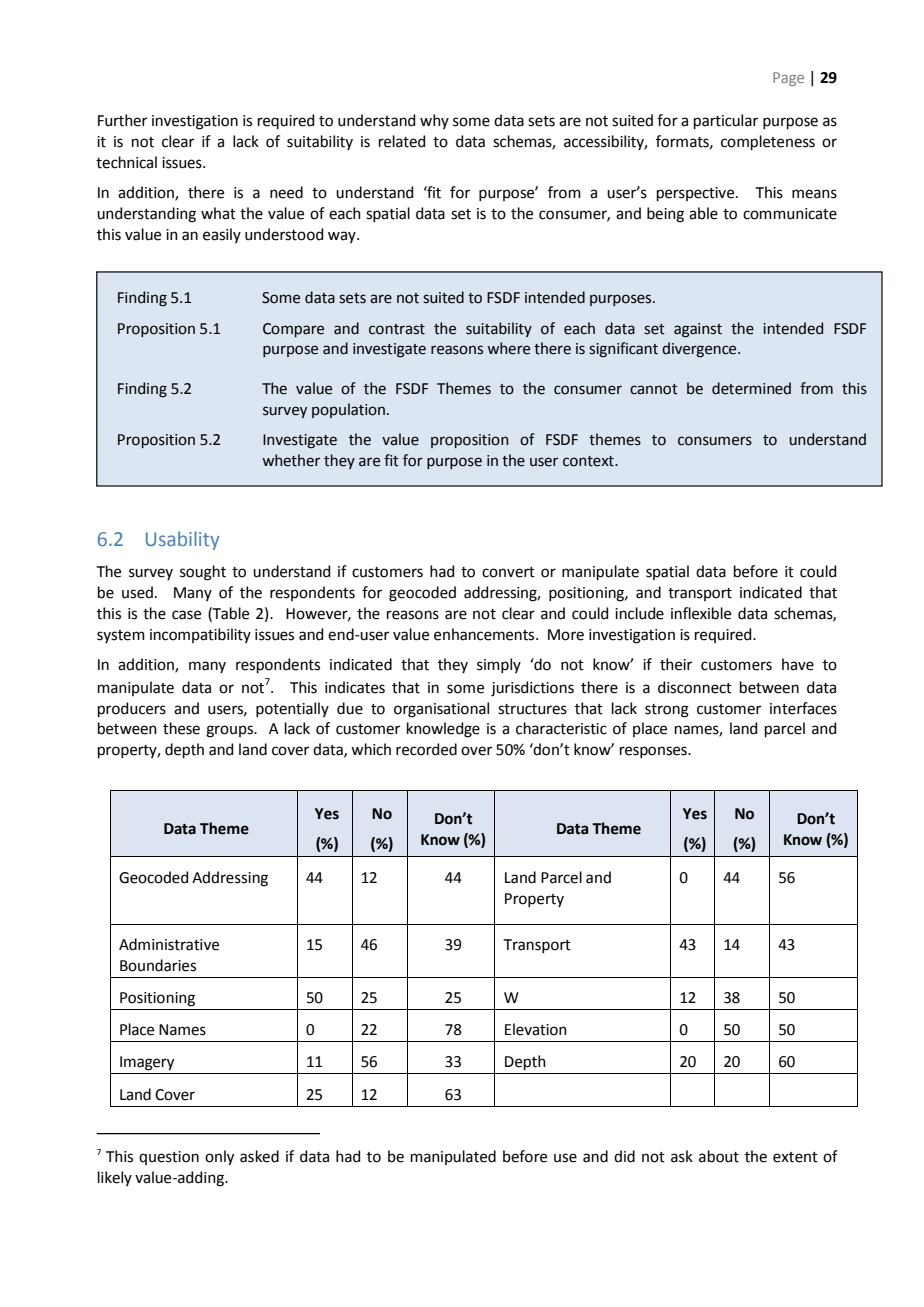  I want to click on determined, so click(751, 388).
